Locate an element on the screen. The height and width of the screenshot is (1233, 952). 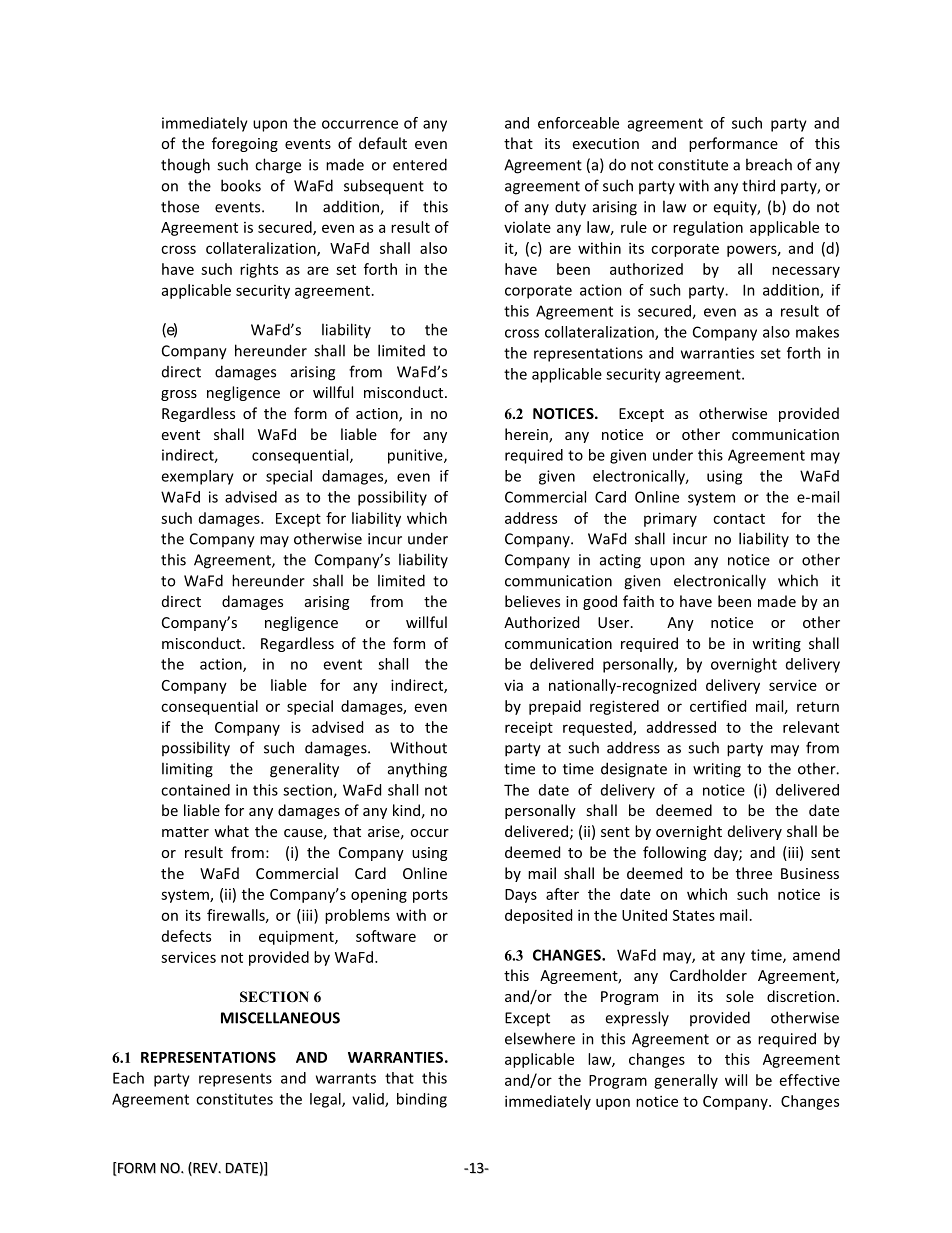
foregoing is located at coordinates (245, 144).
